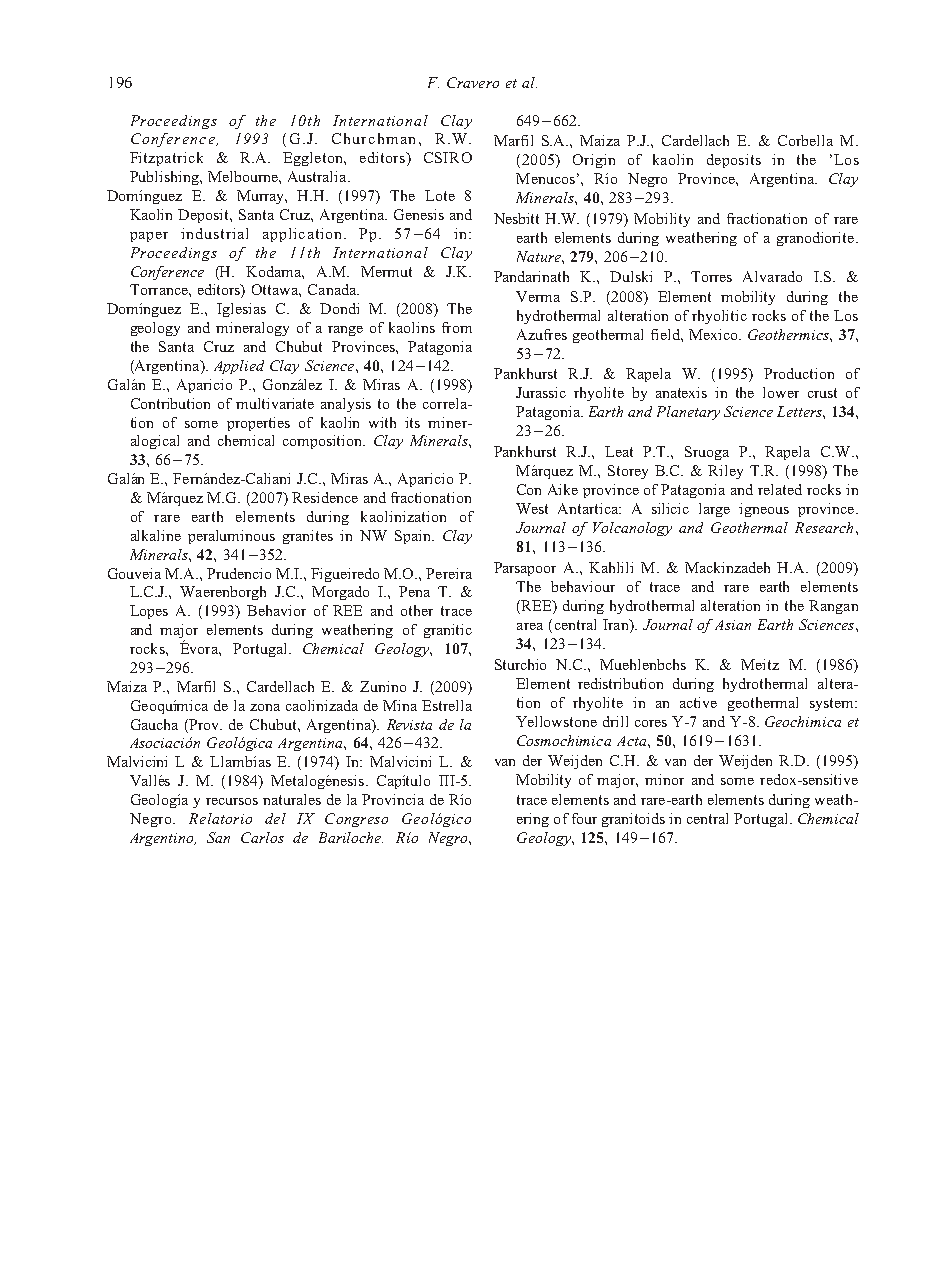 Image resolution: width=939 pixels, height=1288 pixels. I want to click on Melbourne, so click(244, 176).
